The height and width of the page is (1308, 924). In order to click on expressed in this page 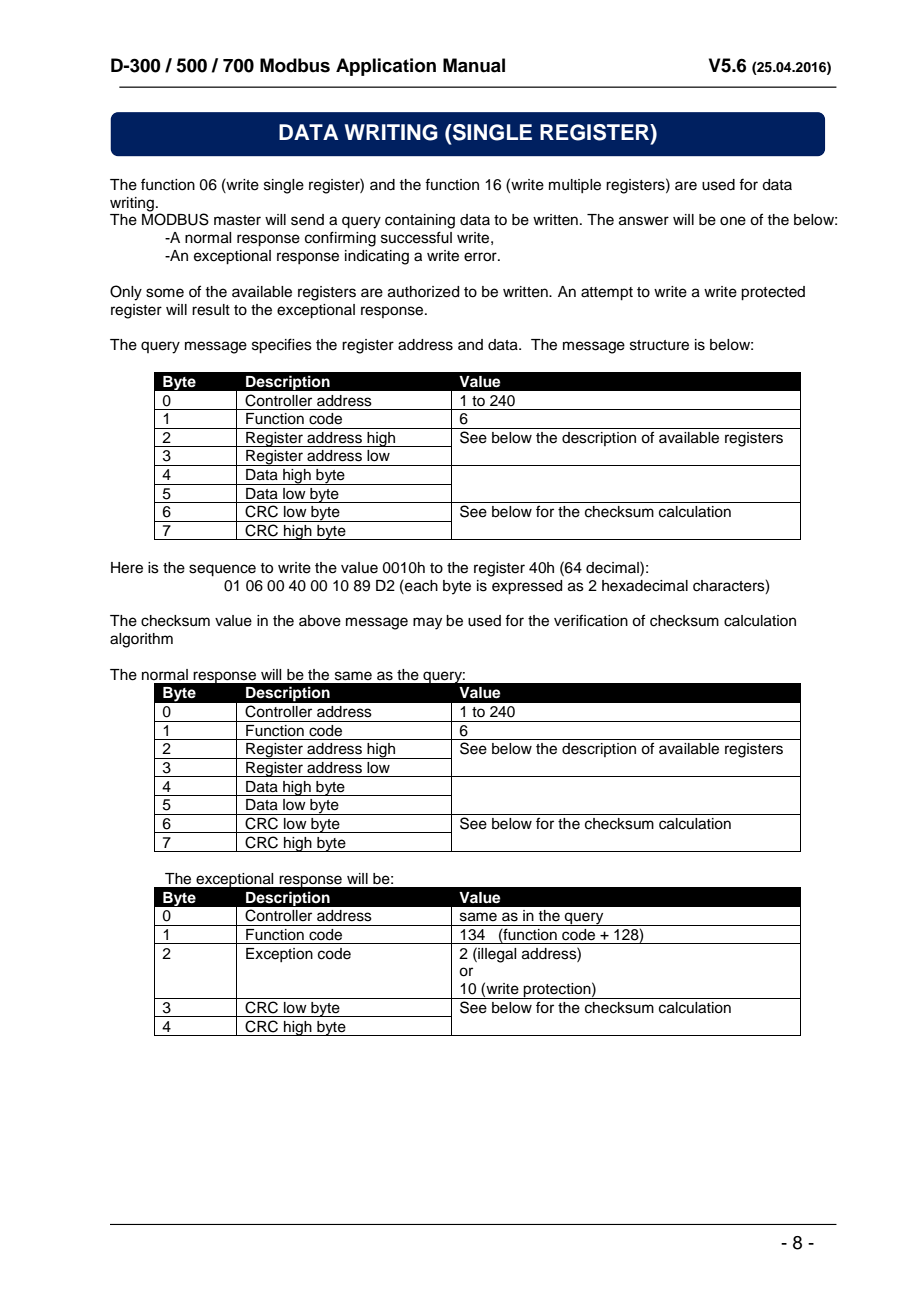, I will do `click(527, 587)`.
